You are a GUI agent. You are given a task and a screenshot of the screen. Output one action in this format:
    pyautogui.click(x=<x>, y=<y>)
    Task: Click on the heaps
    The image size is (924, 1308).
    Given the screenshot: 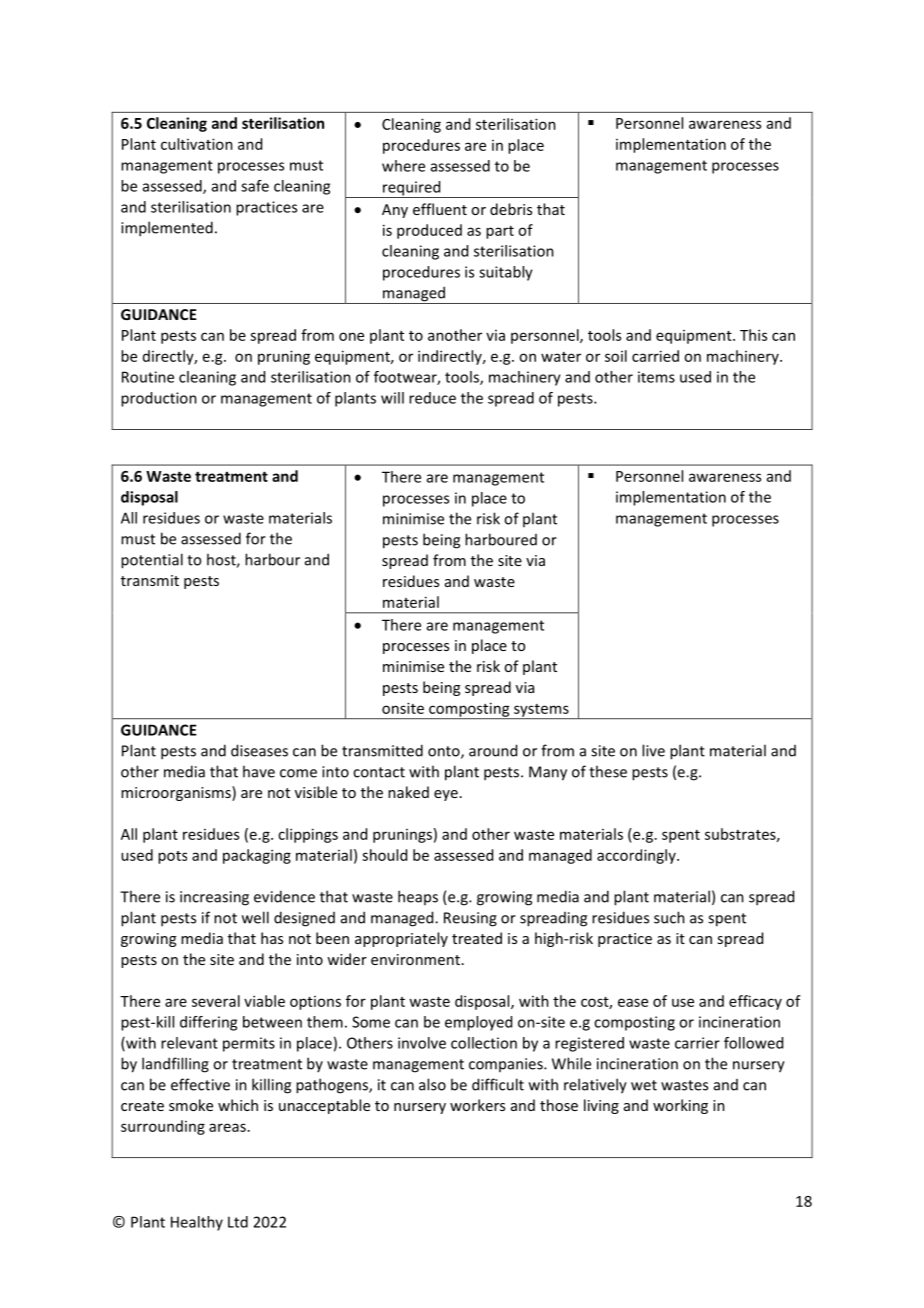 What is the action you would take?
    pyautogui.click(x=418, y=897)
